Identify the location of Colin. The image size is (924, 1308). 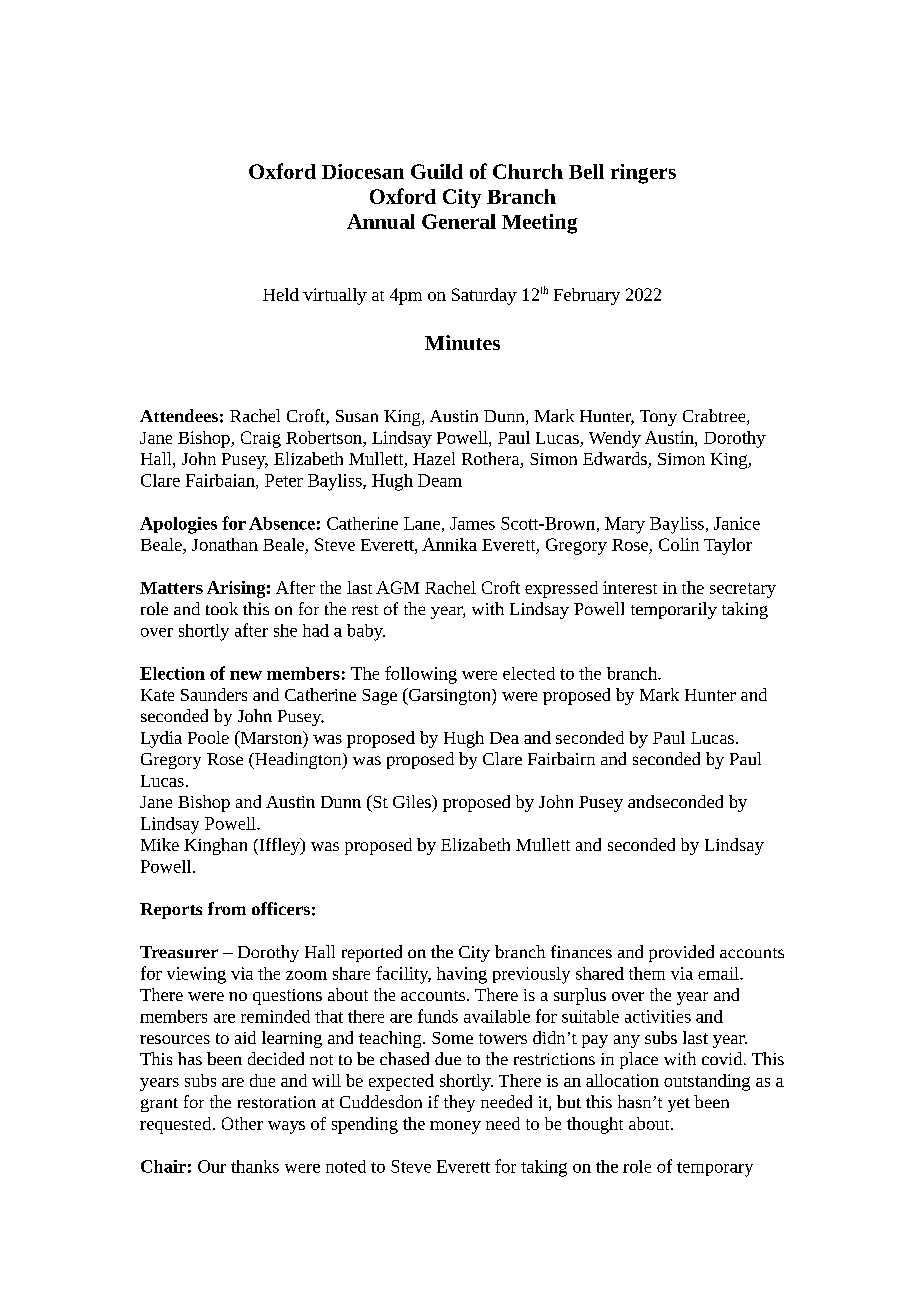
(679, 544).
